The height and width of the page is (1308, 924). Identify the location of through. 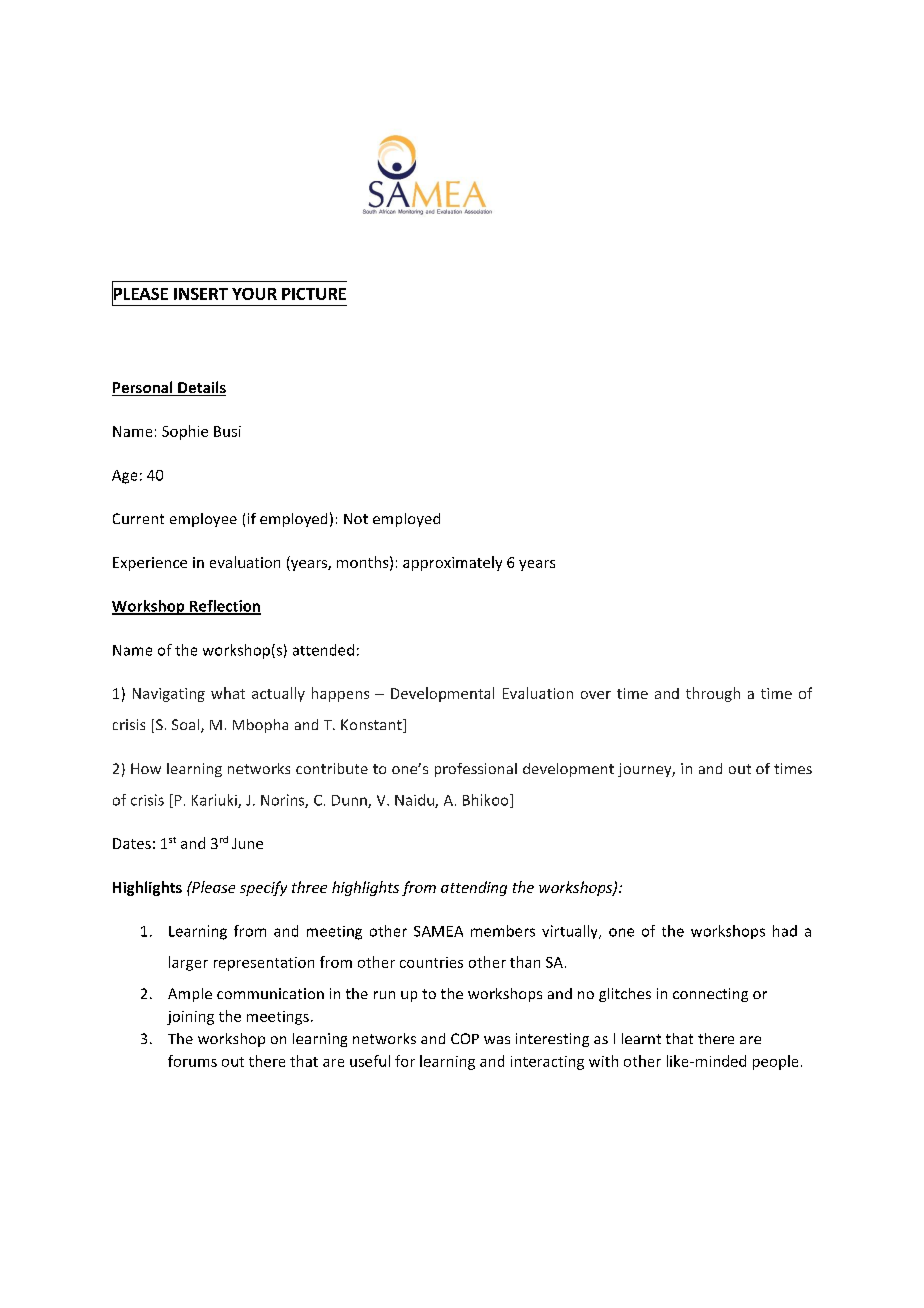
(713, 694).
